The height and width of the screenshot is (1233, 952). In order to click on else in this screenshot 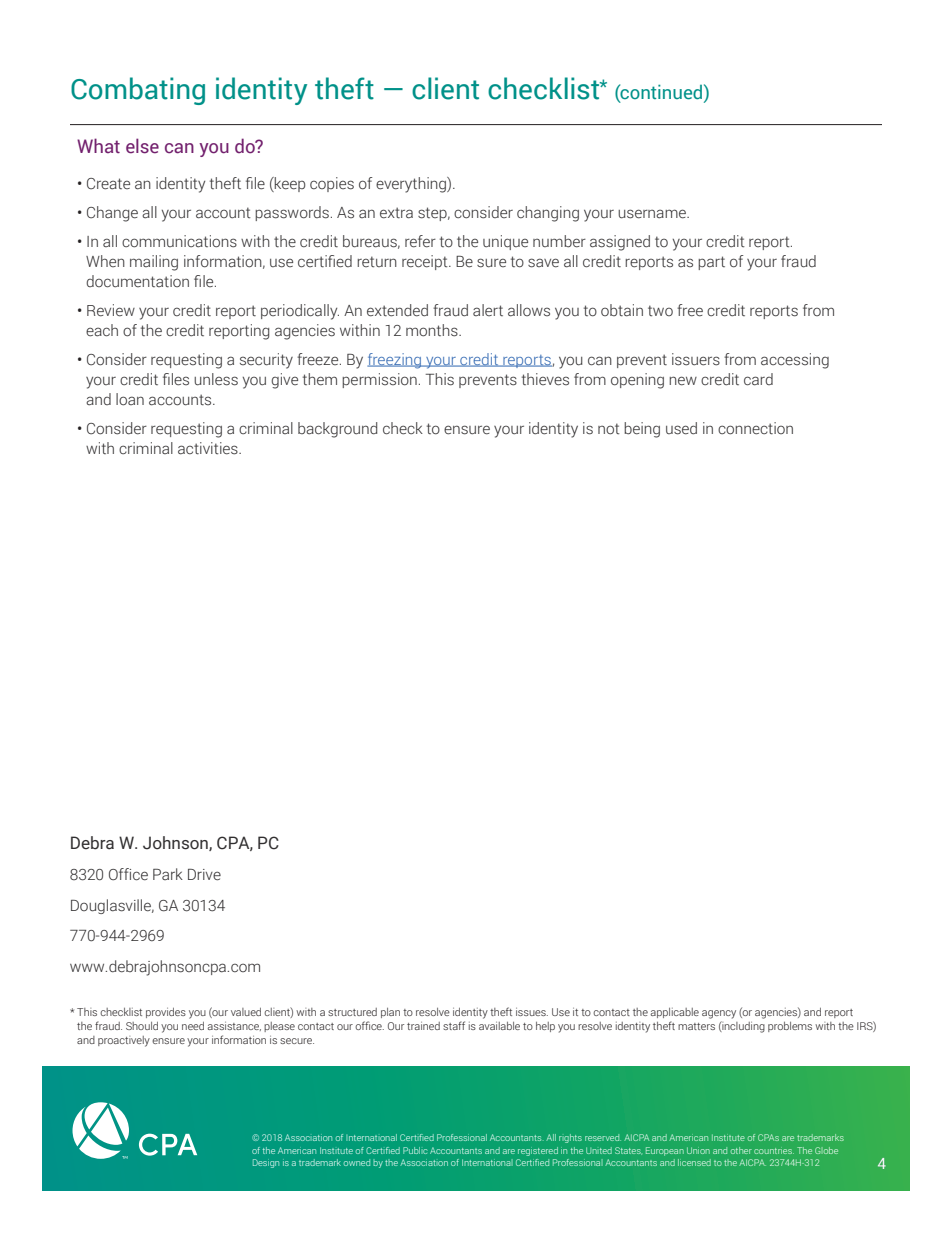, I will do `click(142, 146)`.
